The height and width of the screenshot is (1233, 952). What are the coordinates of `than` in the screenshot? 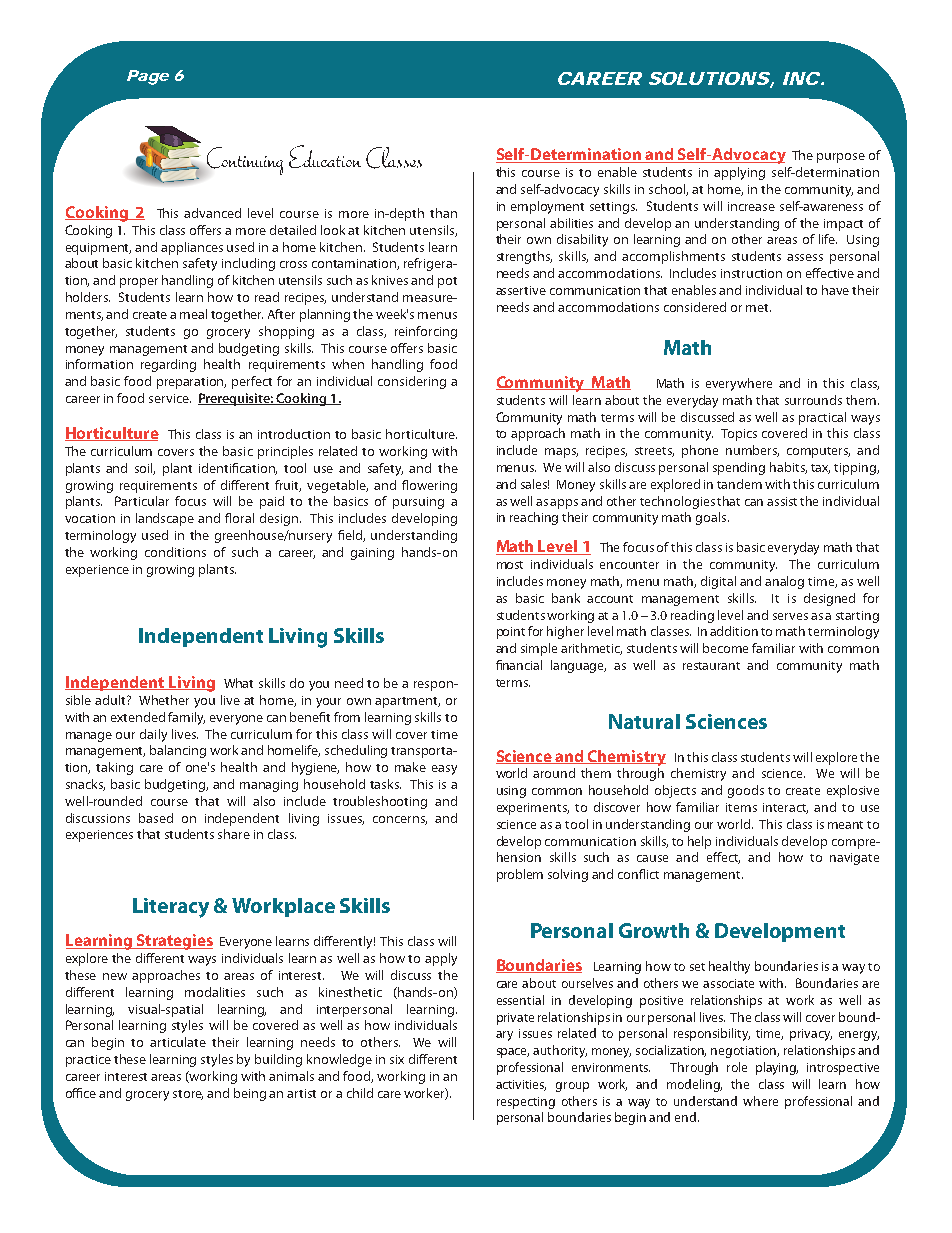 It's located at (443, 213).
